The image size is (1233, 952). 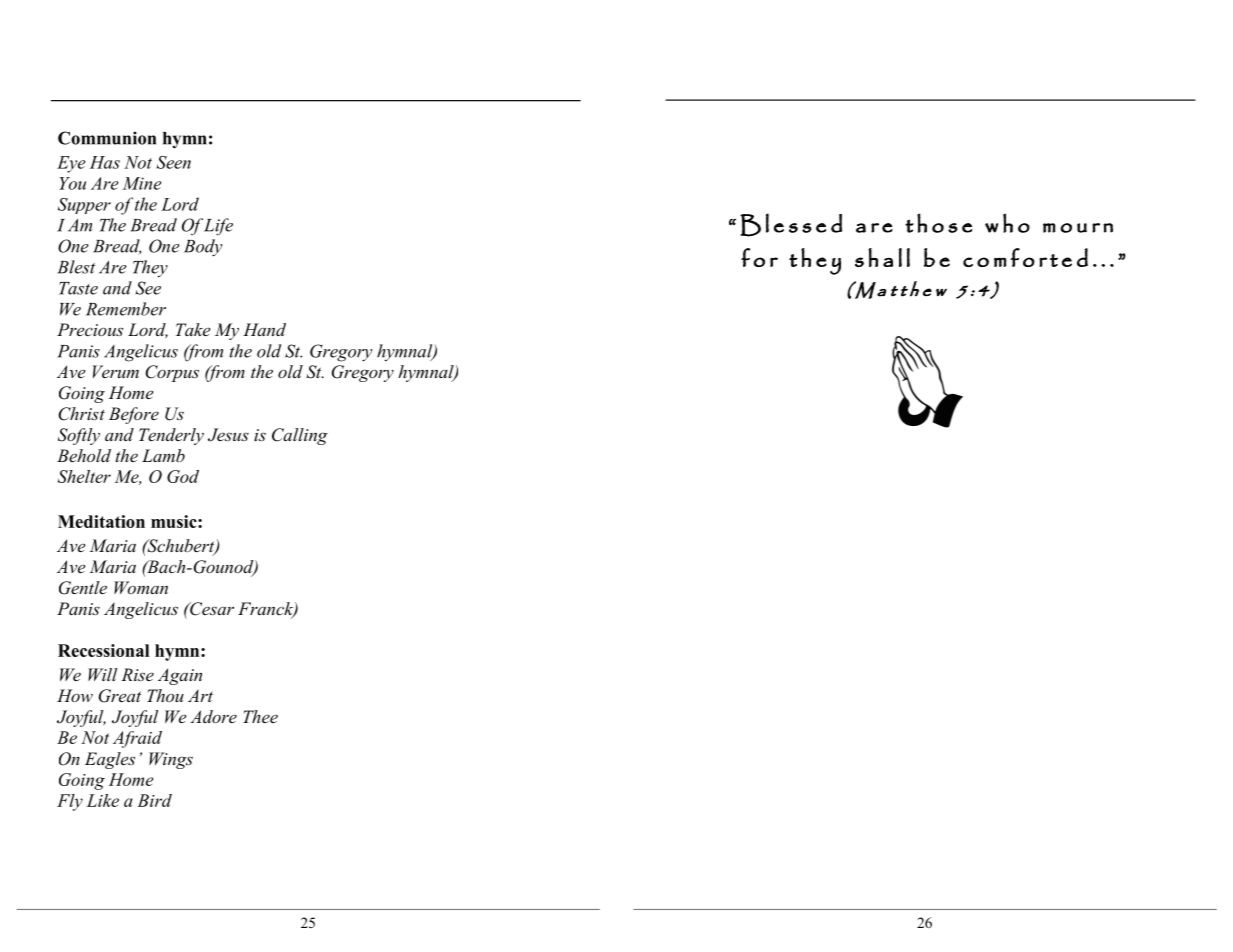 What do you see at coordinates (84, 476) in the screenshot?
I see `Shelter` at bounding box center [84, 476].
